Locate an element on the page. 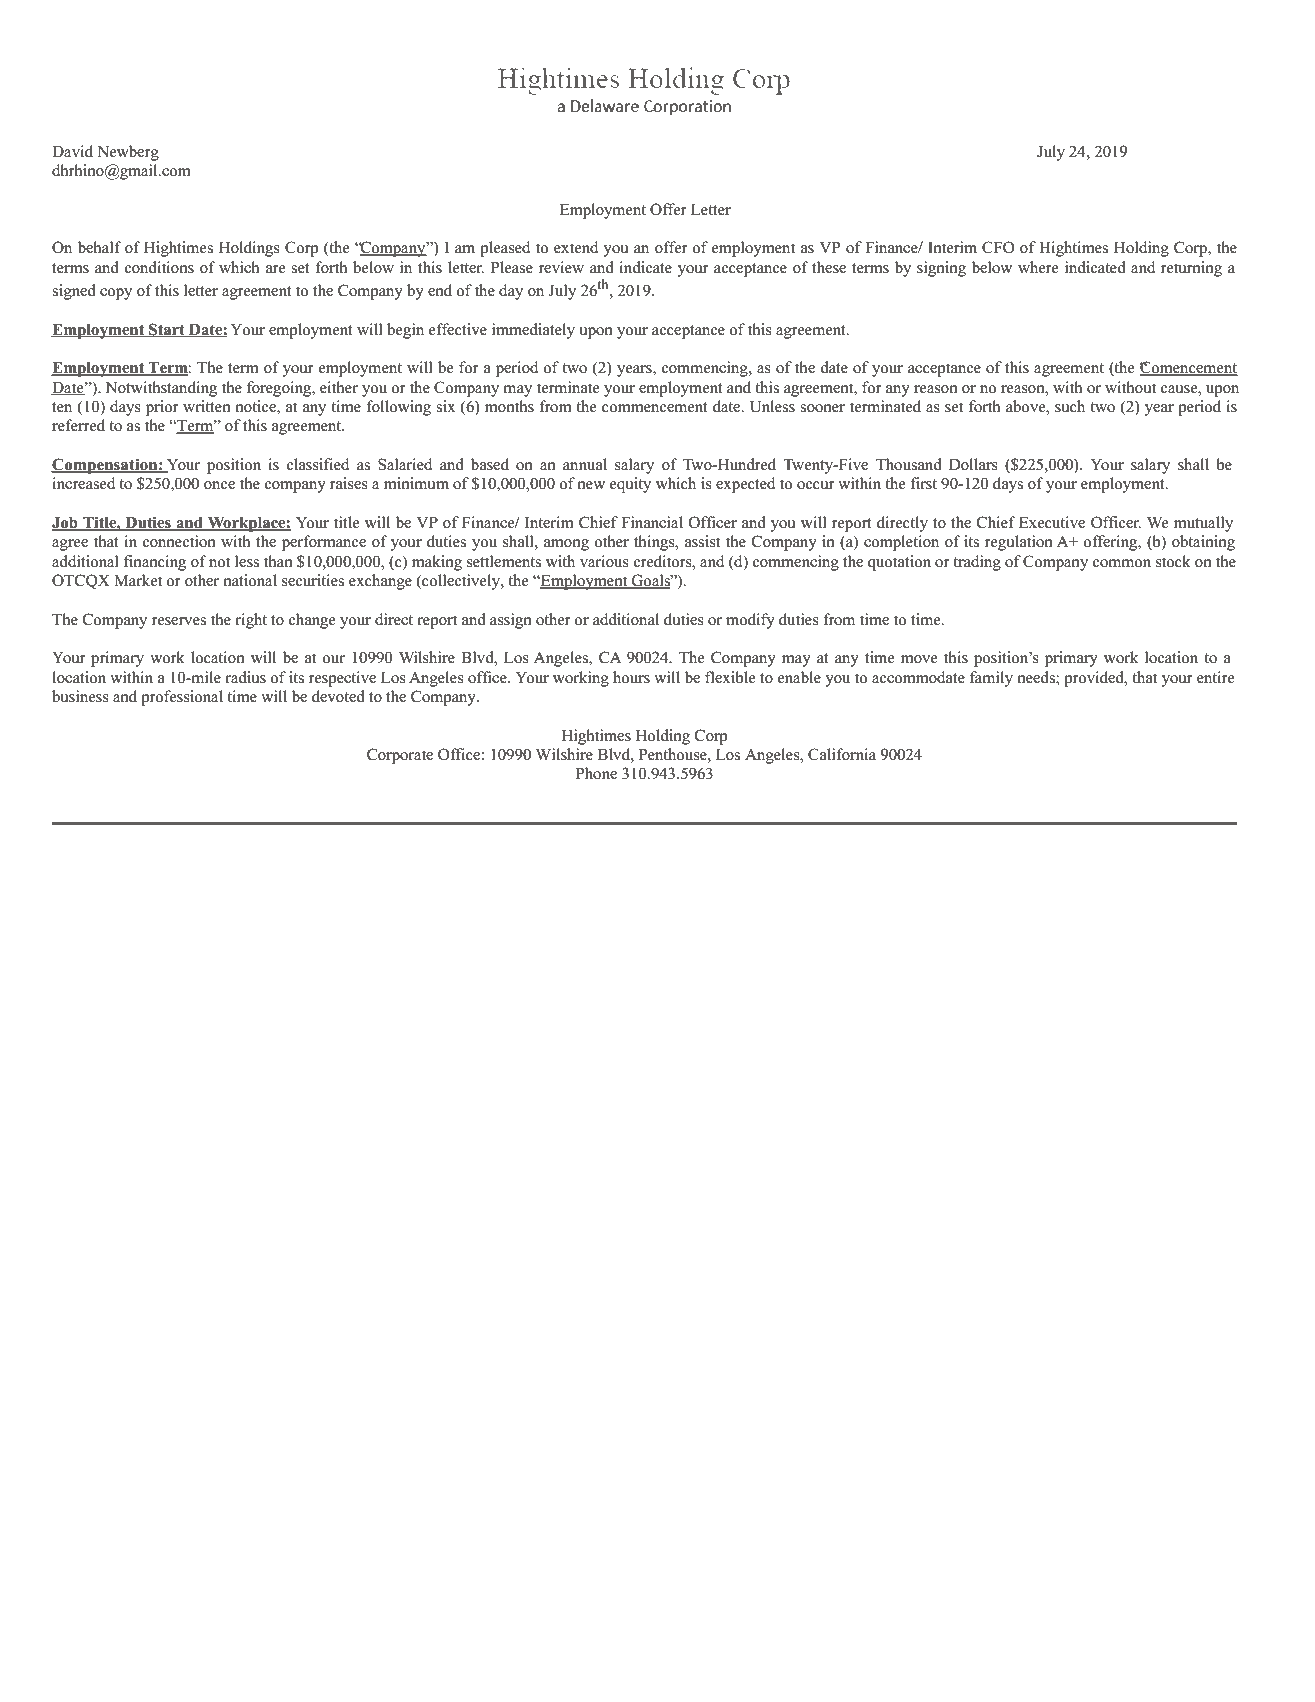  annual is located at coordinates (585, 464).
